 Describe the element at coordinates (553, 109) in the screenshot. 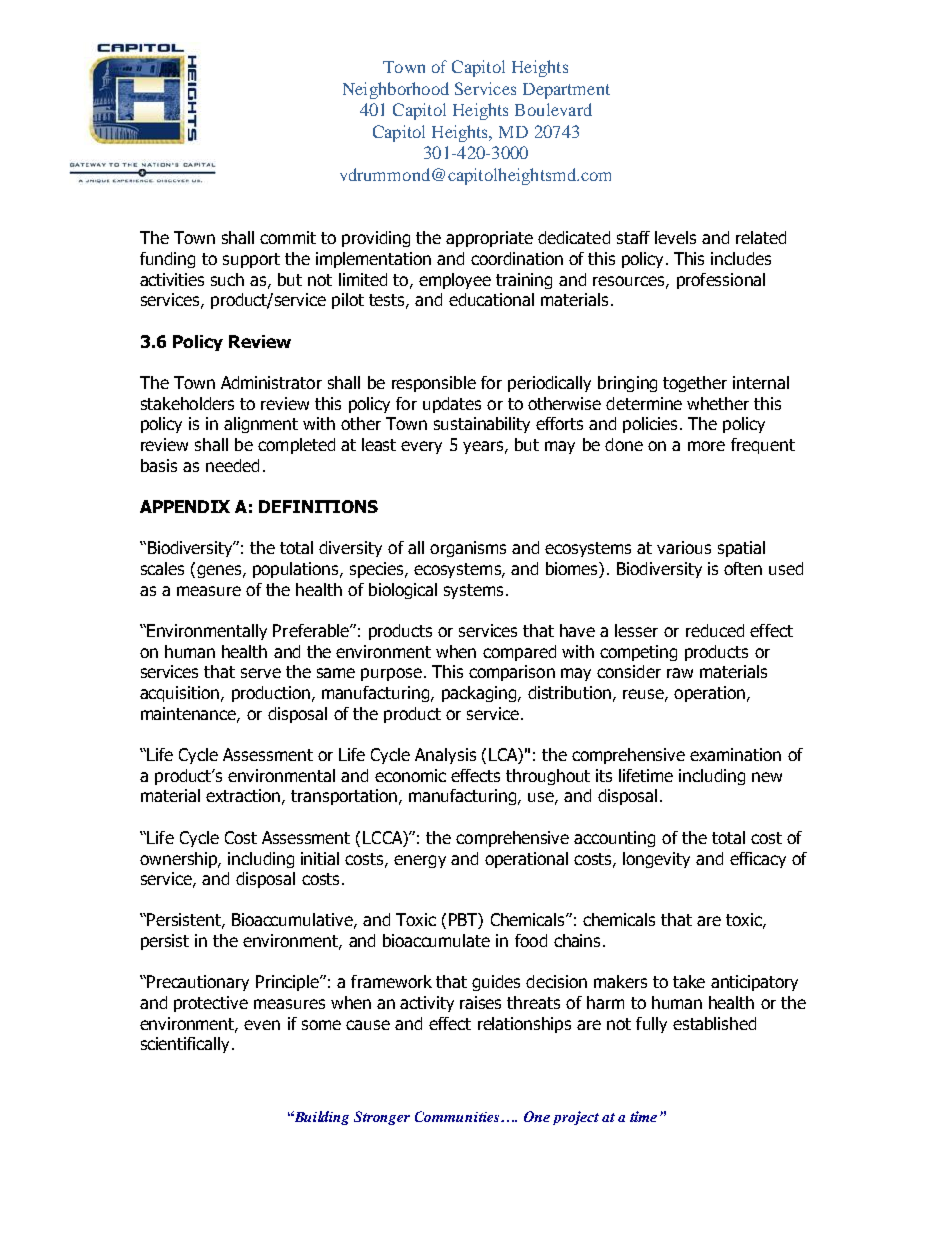

I see `Boulevard` at that location.
